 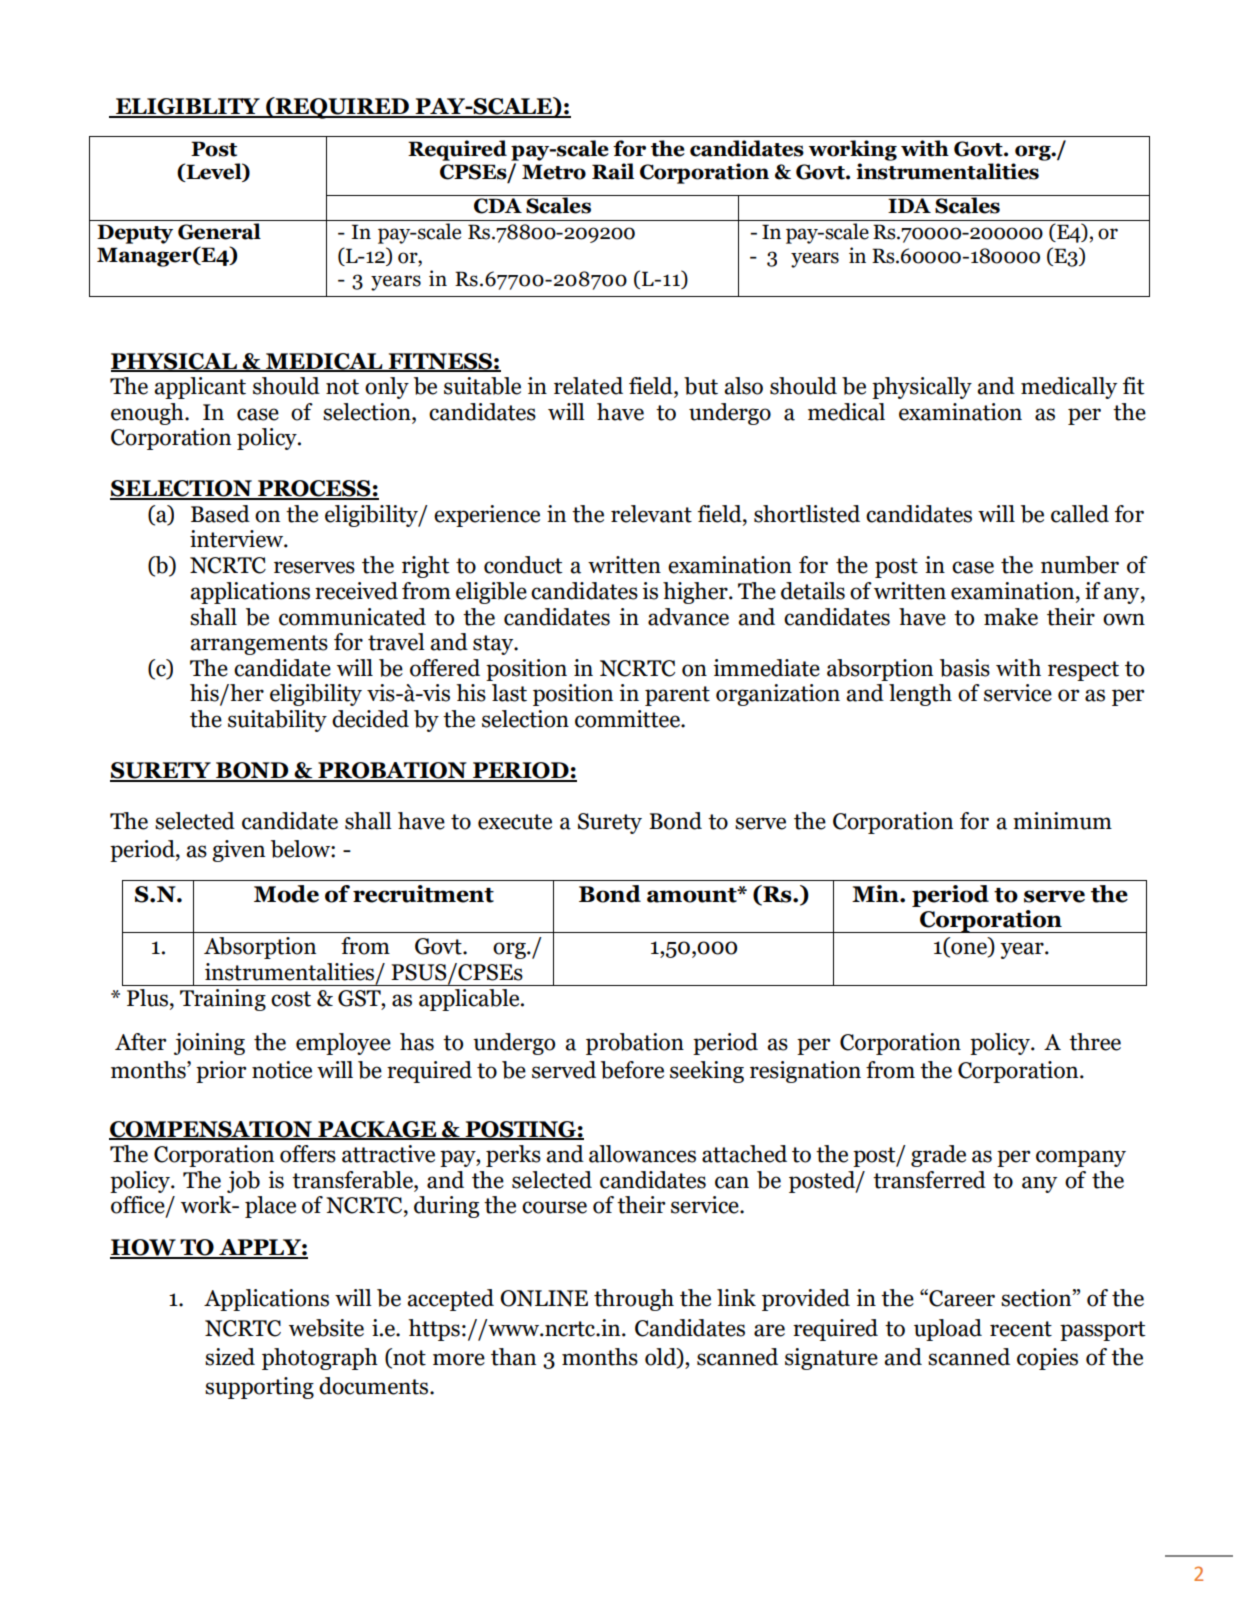 What do you see at coordinates (743, 386) in the screenshot?
I see `also` at bounding box center [743, 386].
